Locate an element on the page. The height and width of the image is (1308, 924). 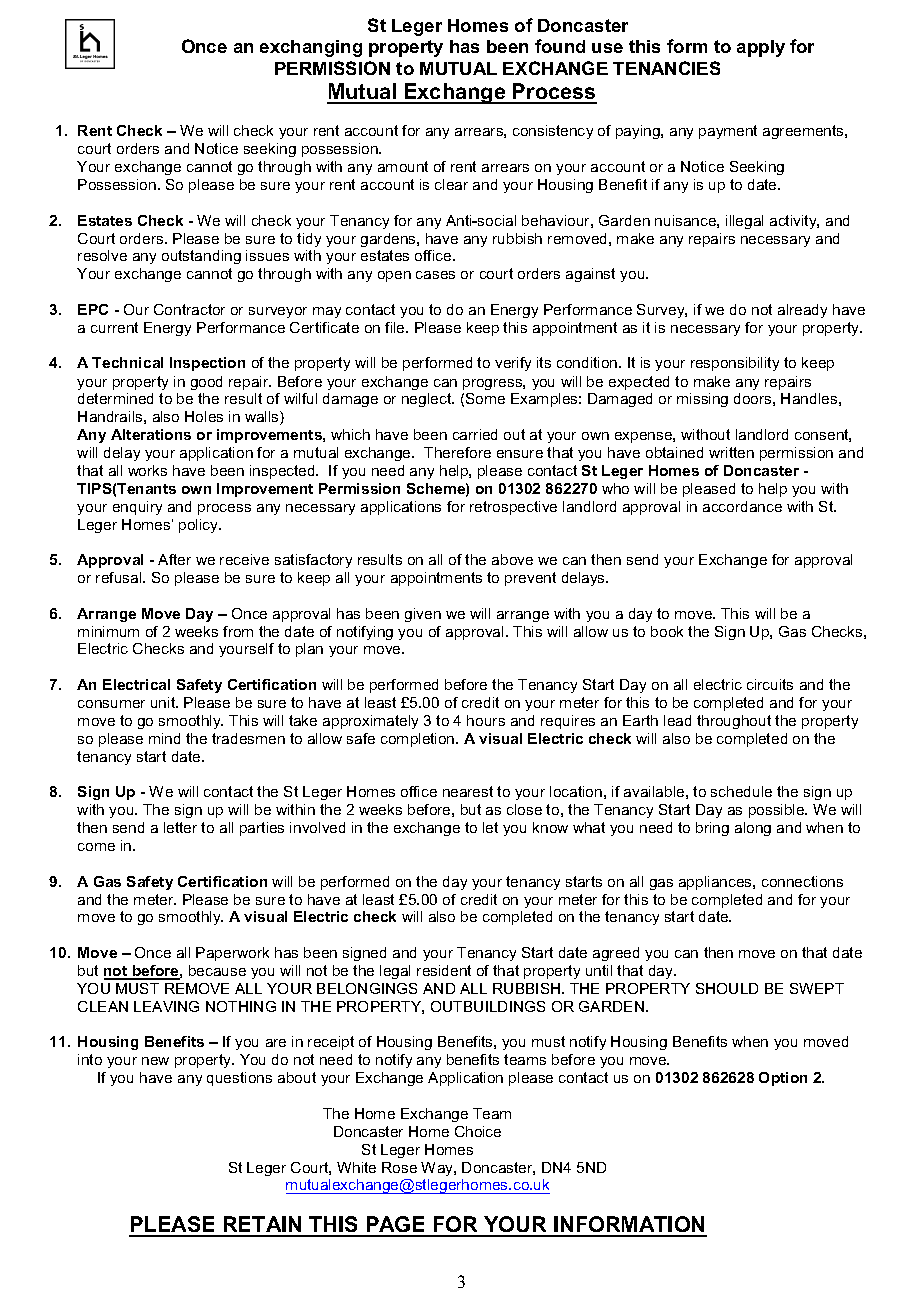
questions is located at coordinates (239, 1079).
